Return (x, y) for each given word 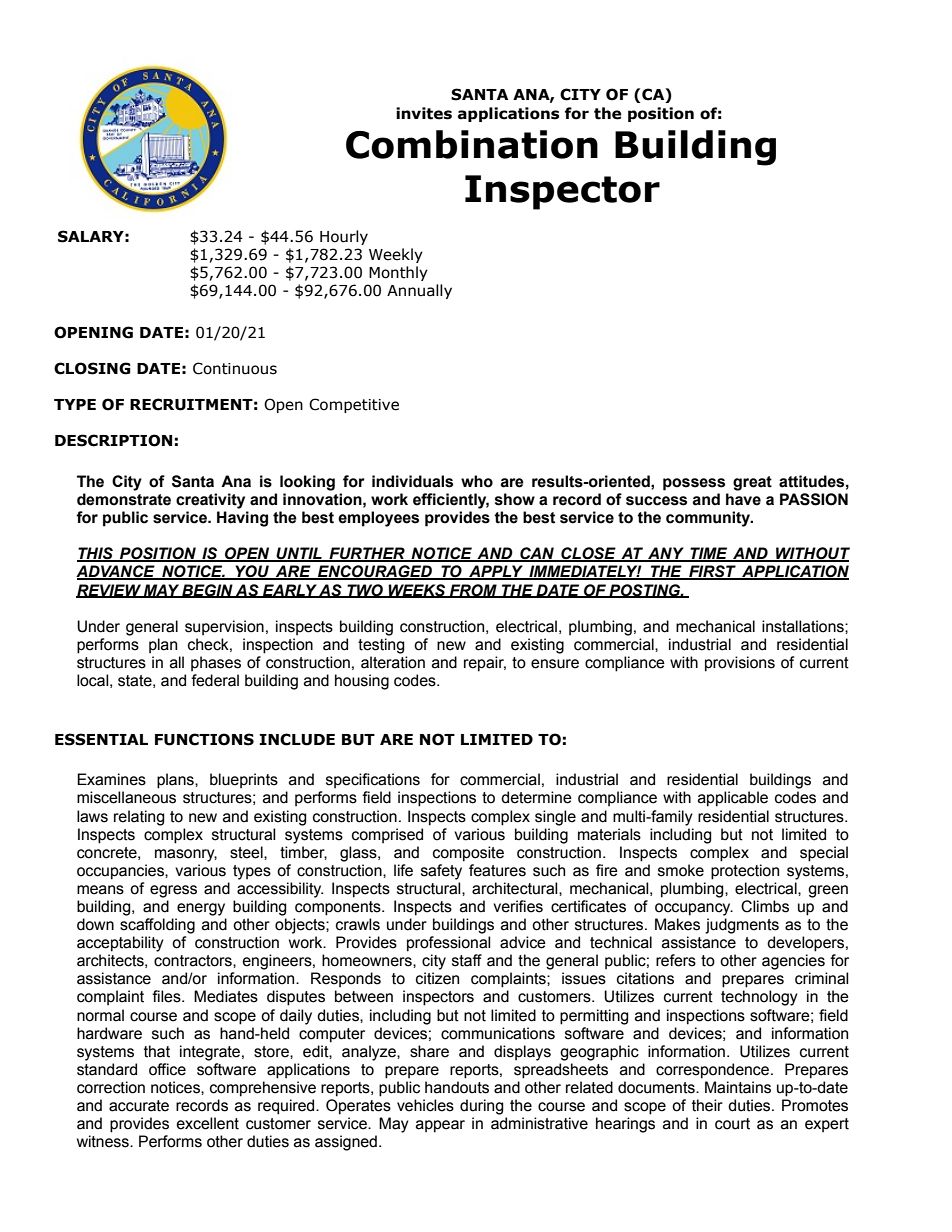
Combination (472, 144)
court (732, 1124)
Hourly (344, 237)
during (482, 1107)
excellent (208, 1123)
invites (424, 113)
